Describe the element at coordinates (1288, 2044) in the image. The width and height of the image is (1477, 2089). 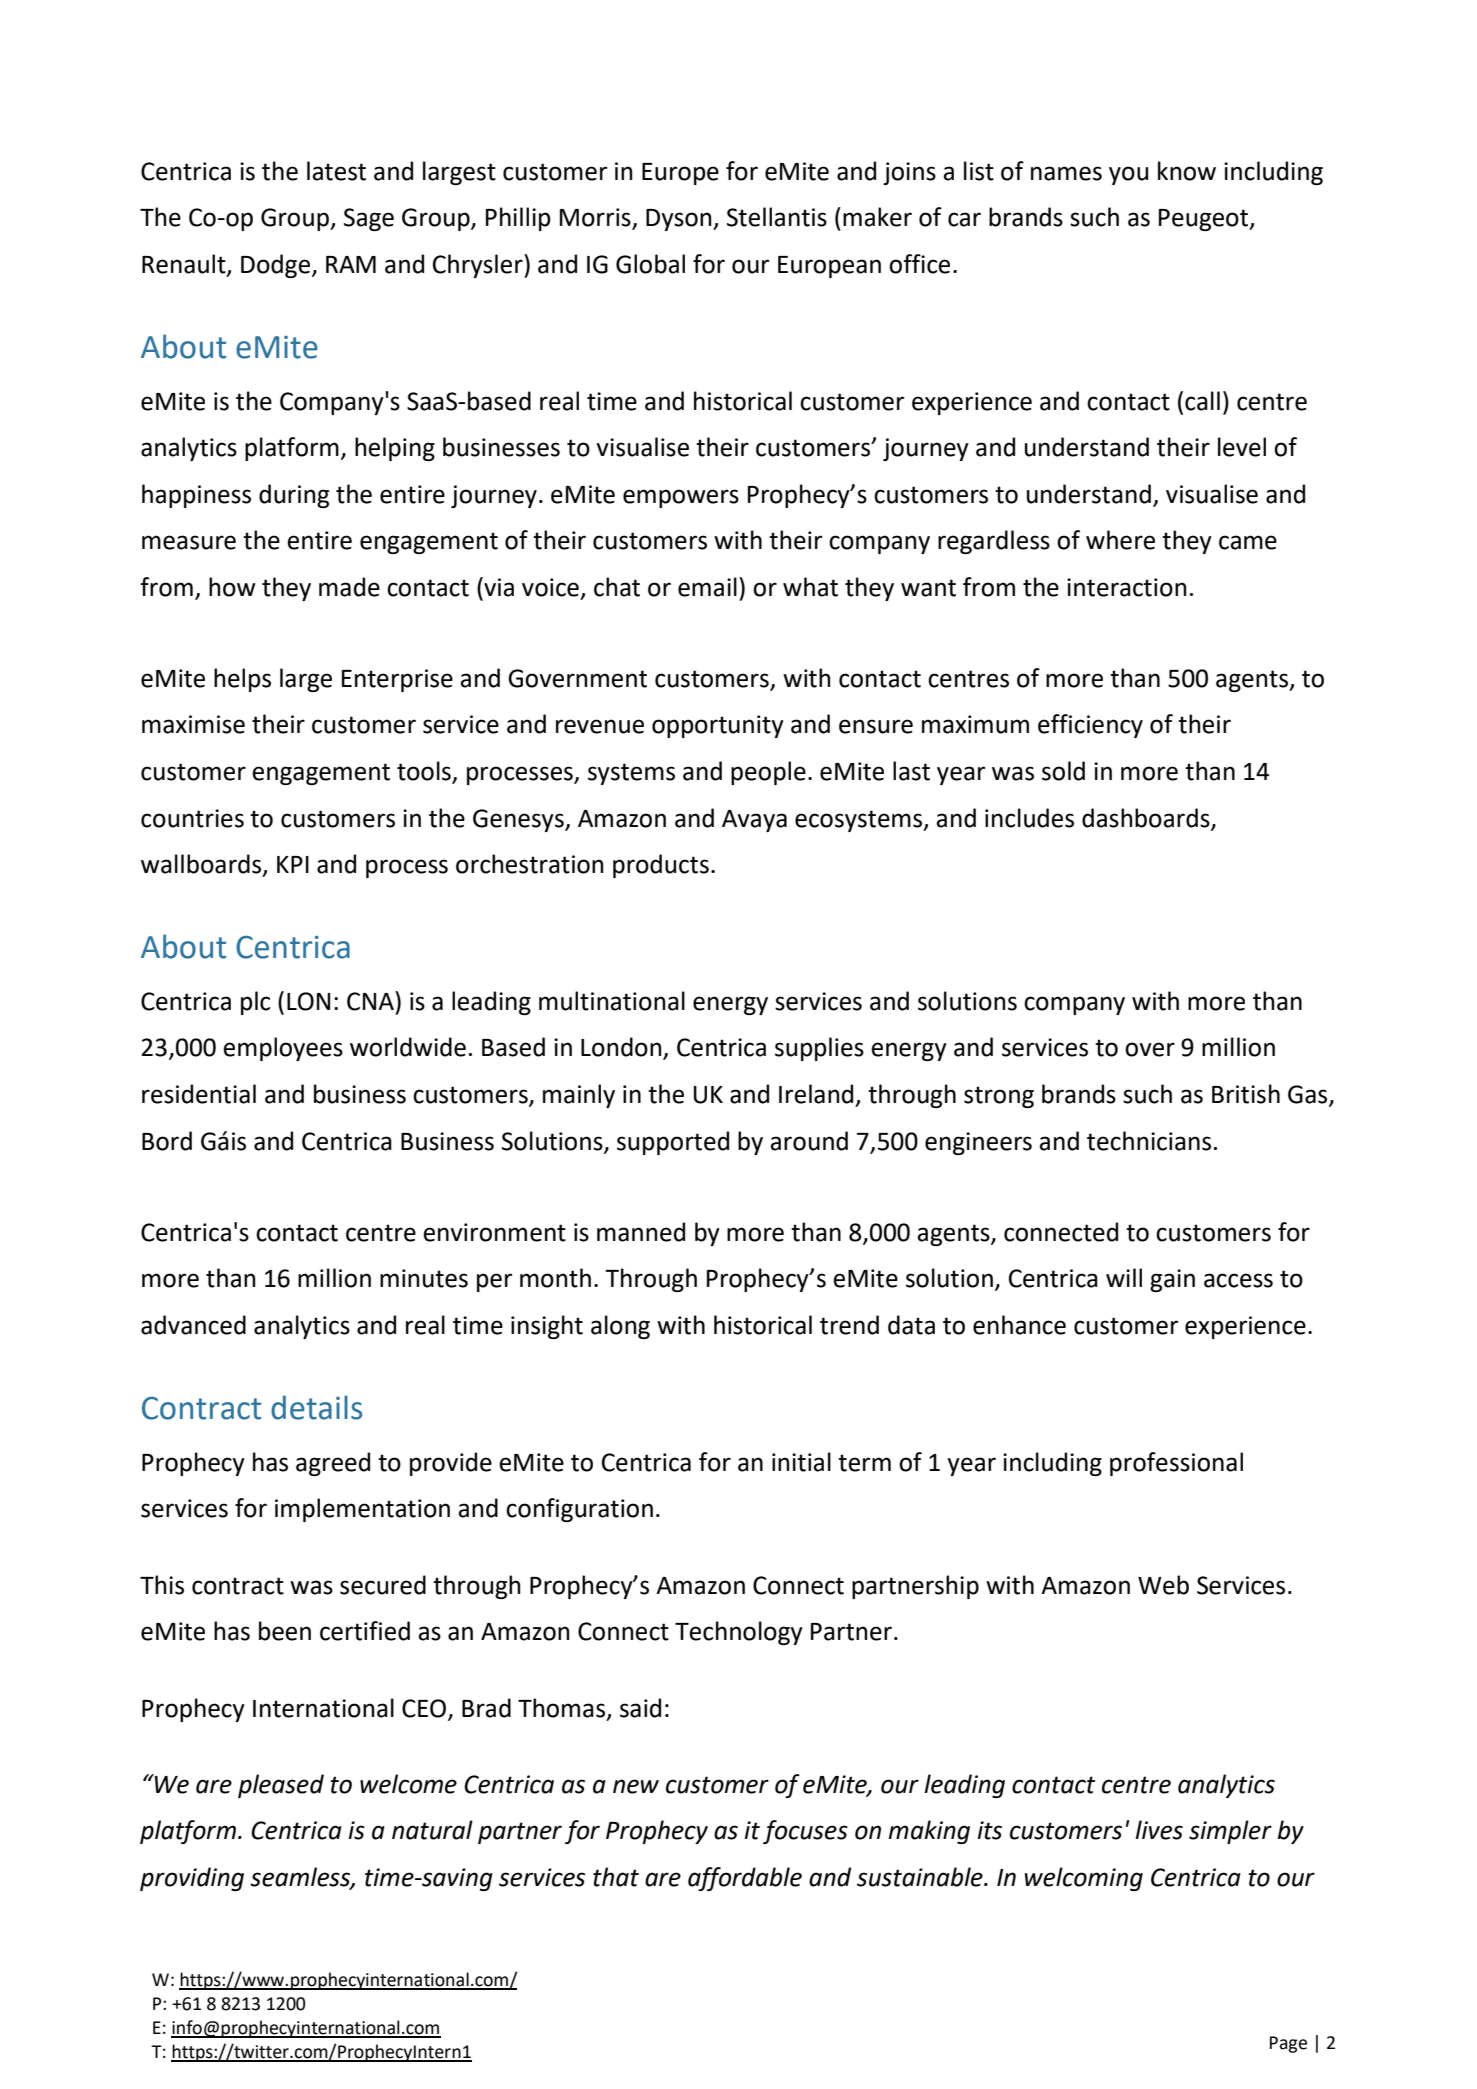
I see `Page` at that location.
